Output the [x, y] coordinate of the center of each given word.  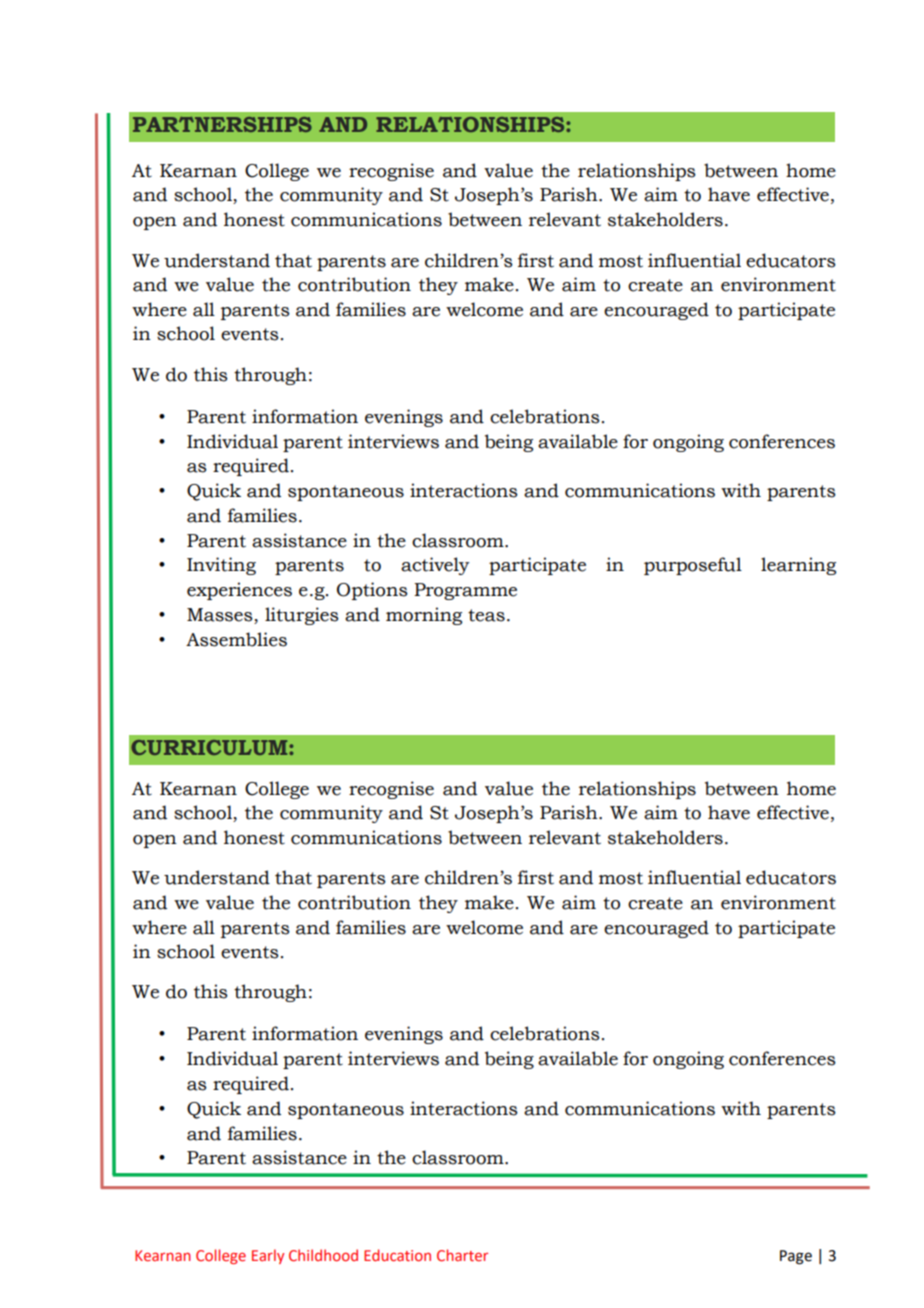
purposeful [693, 566]
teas [486, 615]
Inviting [221, 566]
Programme [465, 591]
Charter [462, 1255]
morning [424, 616]
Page [796, 1257]
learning [798, 566]
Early [268, 1256]
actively [435, 566]
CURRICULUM [210, 747]
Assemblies [236, 639]
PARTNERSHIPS [222, 124]
